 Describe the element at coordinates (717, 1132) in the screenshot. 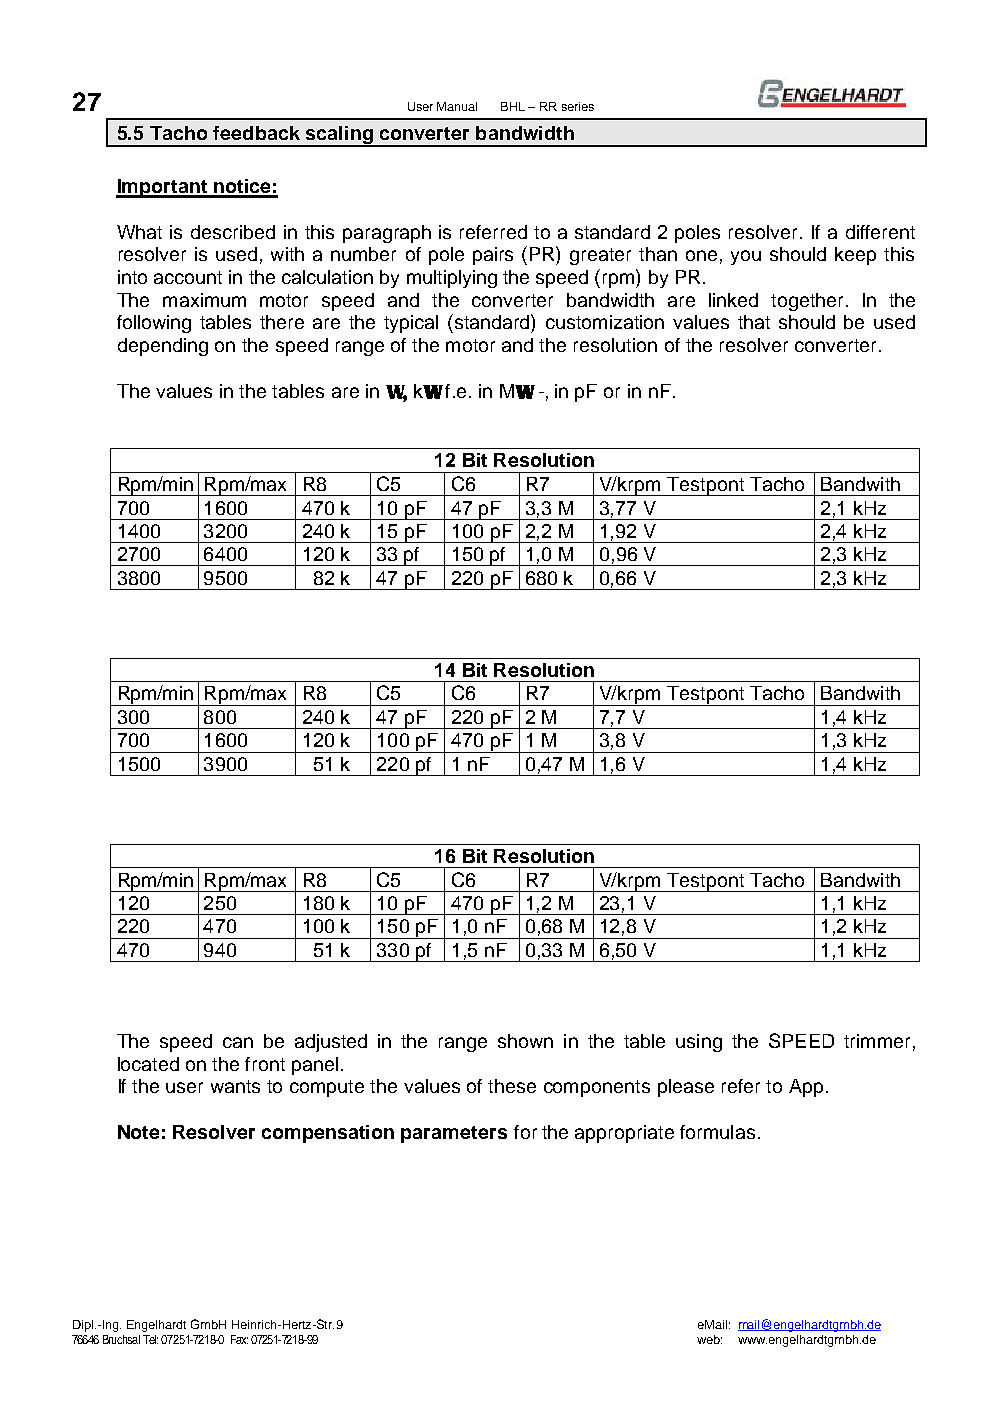

I see `formulas` at that location.
